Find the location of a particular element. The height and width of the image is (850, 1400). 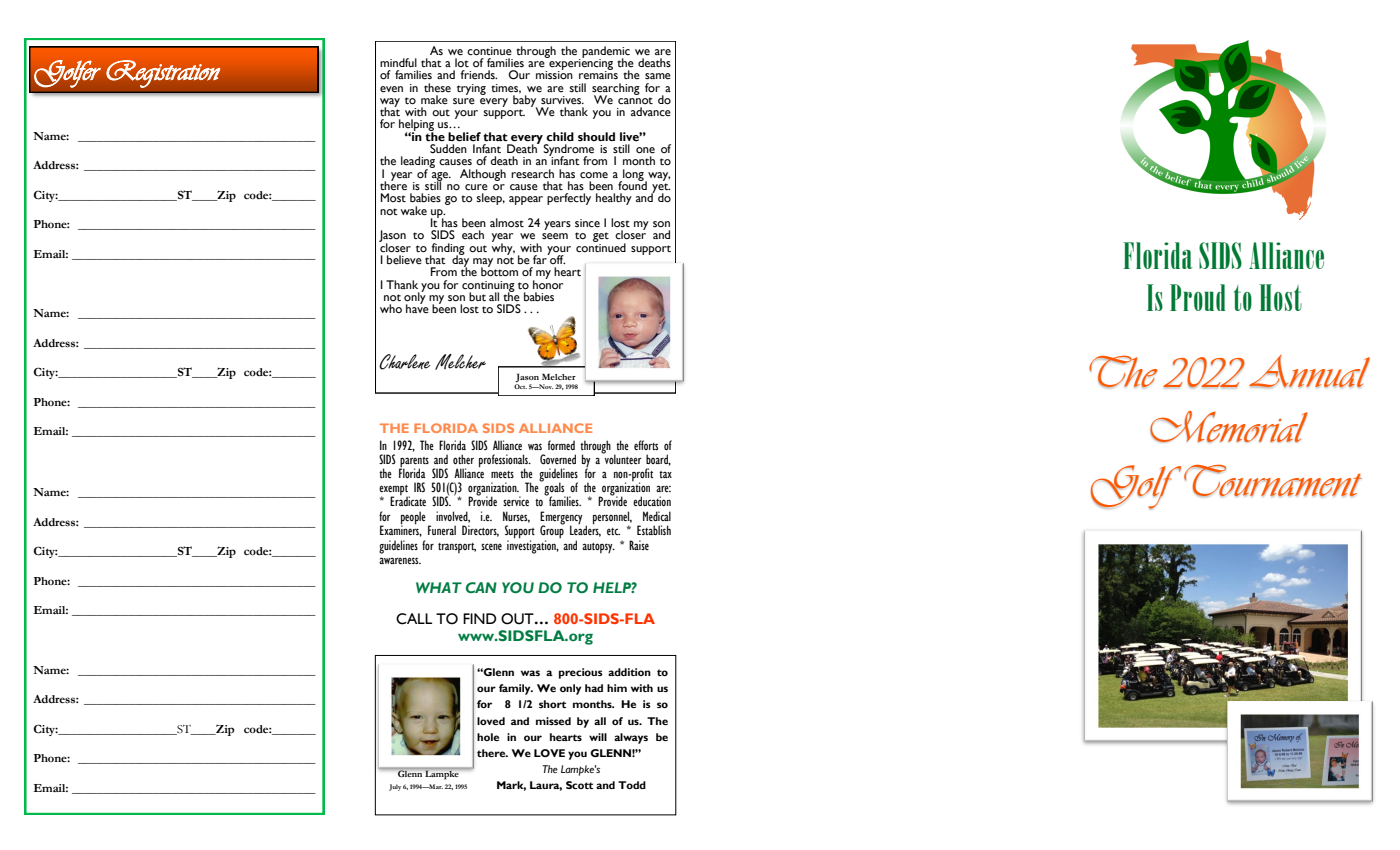

advance is located at coordinates (651, 111).
